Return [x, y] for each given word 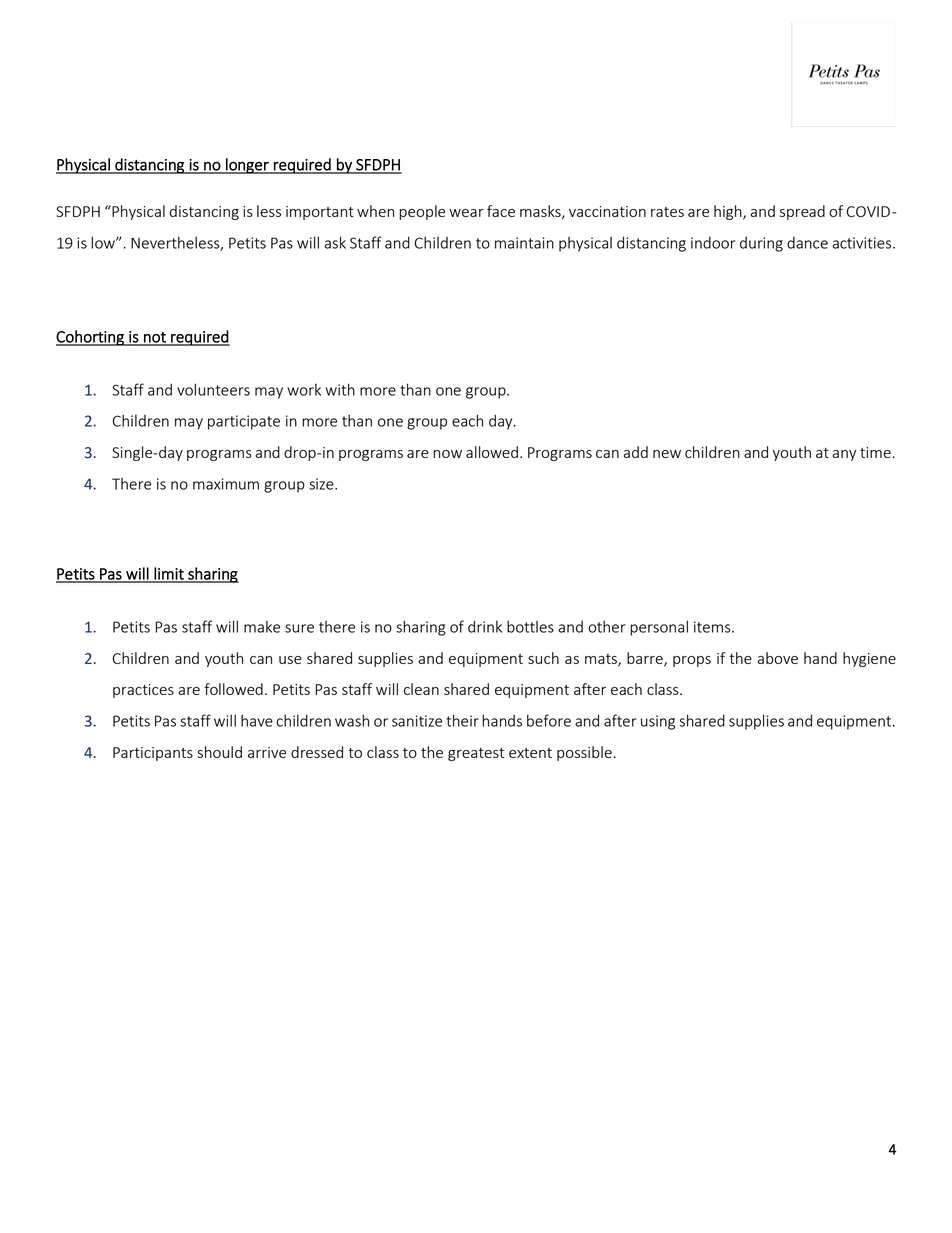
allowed [492, 452]
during [761, 244]
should [219, 752]
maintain [524, 243]
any [844, 455]
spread [802, 212]
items [713, 627]
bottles [530, 626]
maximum [226, 484]
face [501, 211]
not [155, 338]
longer [247, 166]
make [262, 627]
